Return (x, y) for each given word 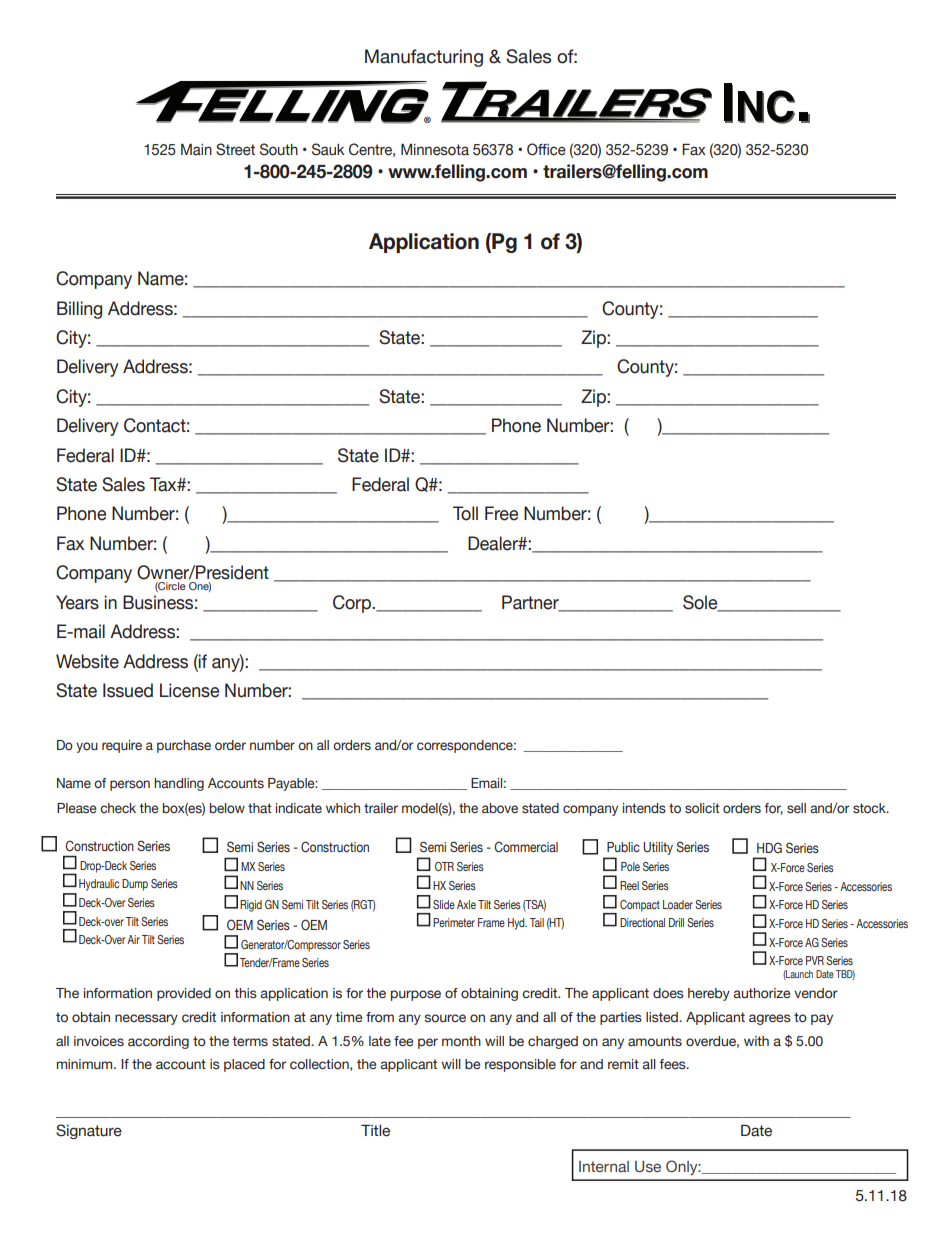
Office (546, 149)
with (756, 1041)
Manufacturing (424, 58)
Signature (89, 1131)
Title (375, 1130)
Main (196, 150)
